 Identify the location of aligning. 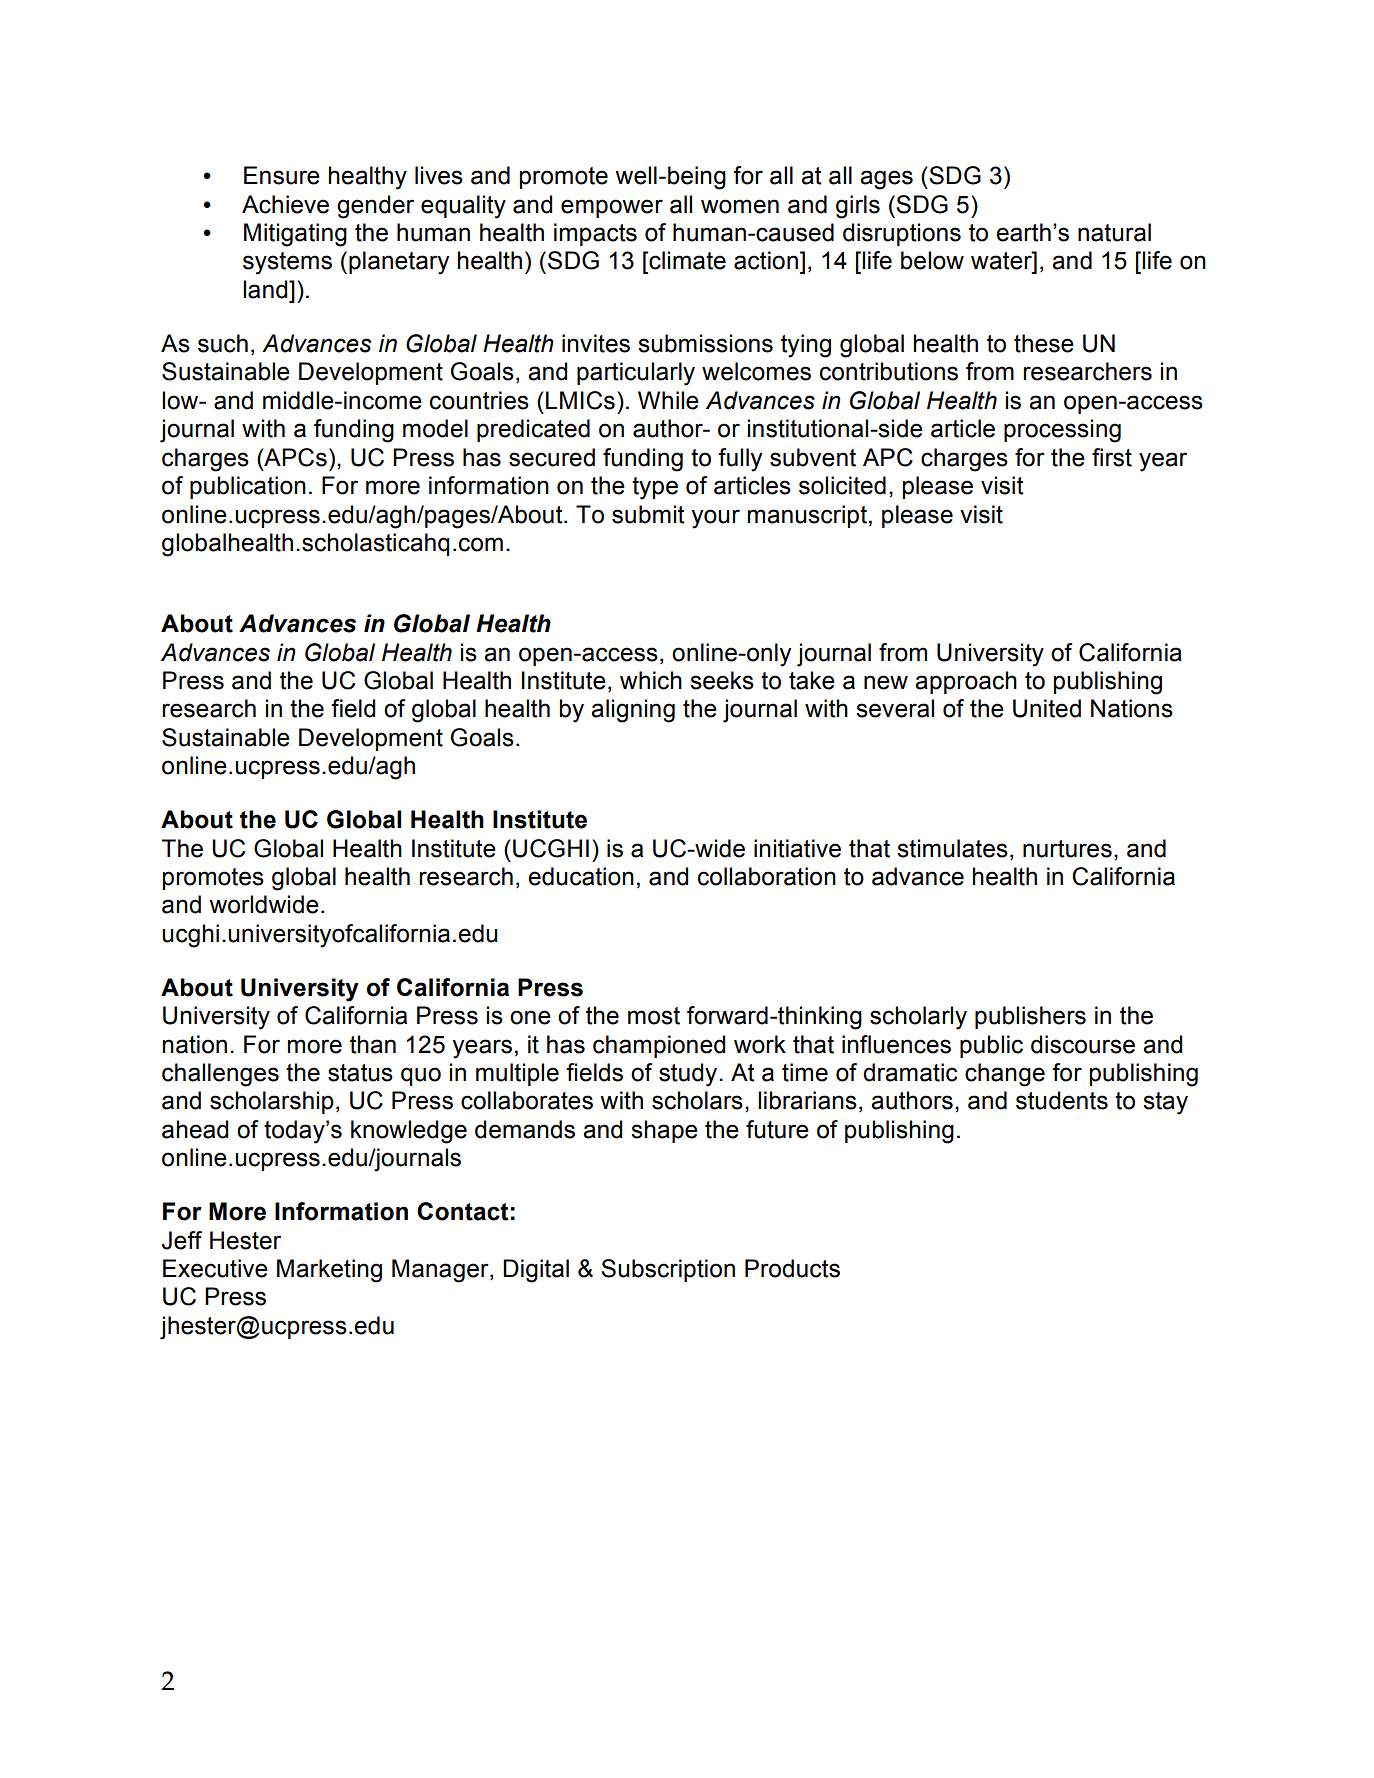
(633, 711).
